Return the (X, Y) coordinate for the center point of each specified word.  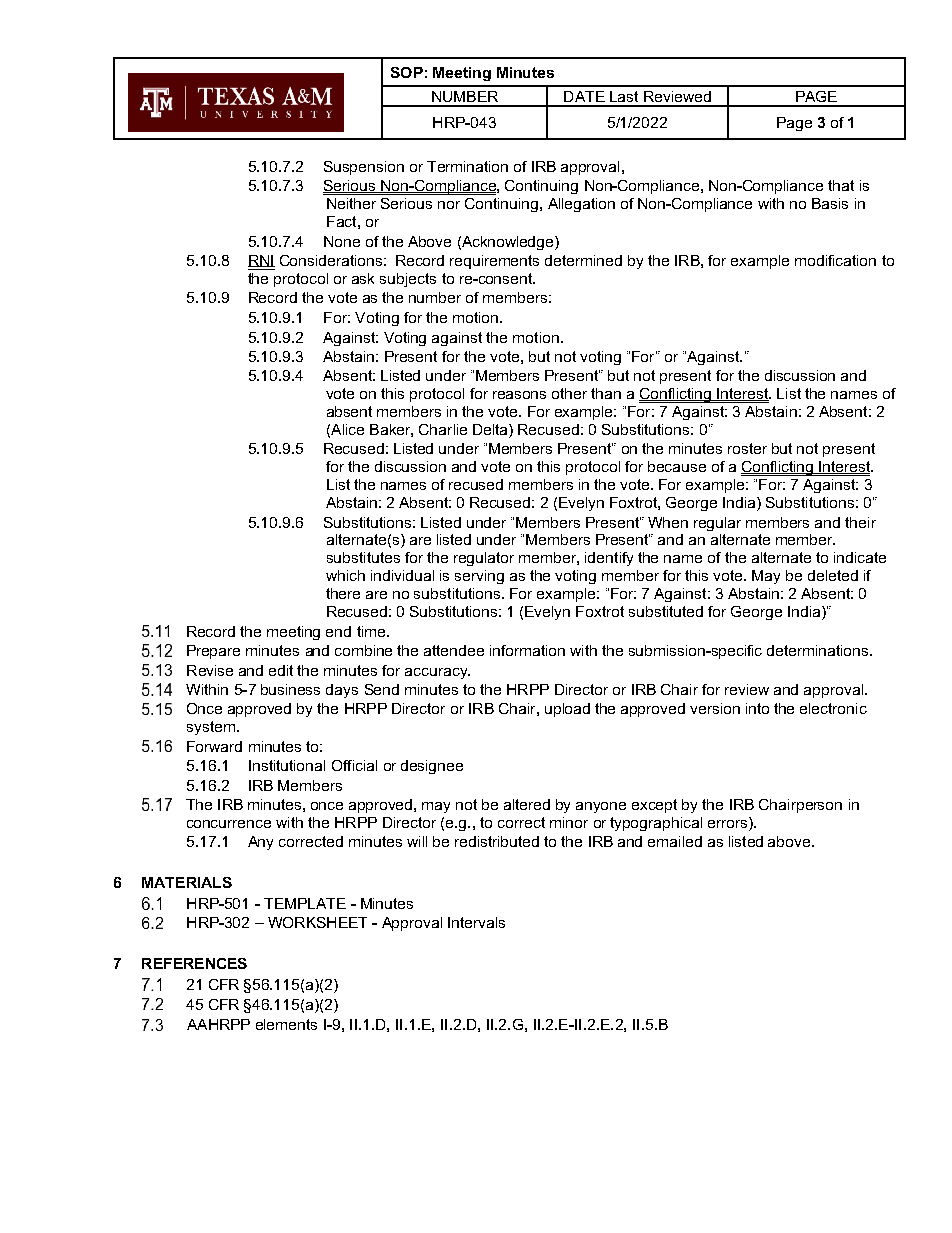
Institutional (287, 765)
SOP (407, 72)
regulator (484, 559)
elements (286, 1024)
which (345, 575)
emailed (675, 841)
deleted (833, 575)
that (841, 185)
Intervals (476, 922)
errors (729, 824)
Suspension (364, 168)
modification (835, 260)
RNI (261, 261)
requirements (494, 262)
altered (527, 804)
